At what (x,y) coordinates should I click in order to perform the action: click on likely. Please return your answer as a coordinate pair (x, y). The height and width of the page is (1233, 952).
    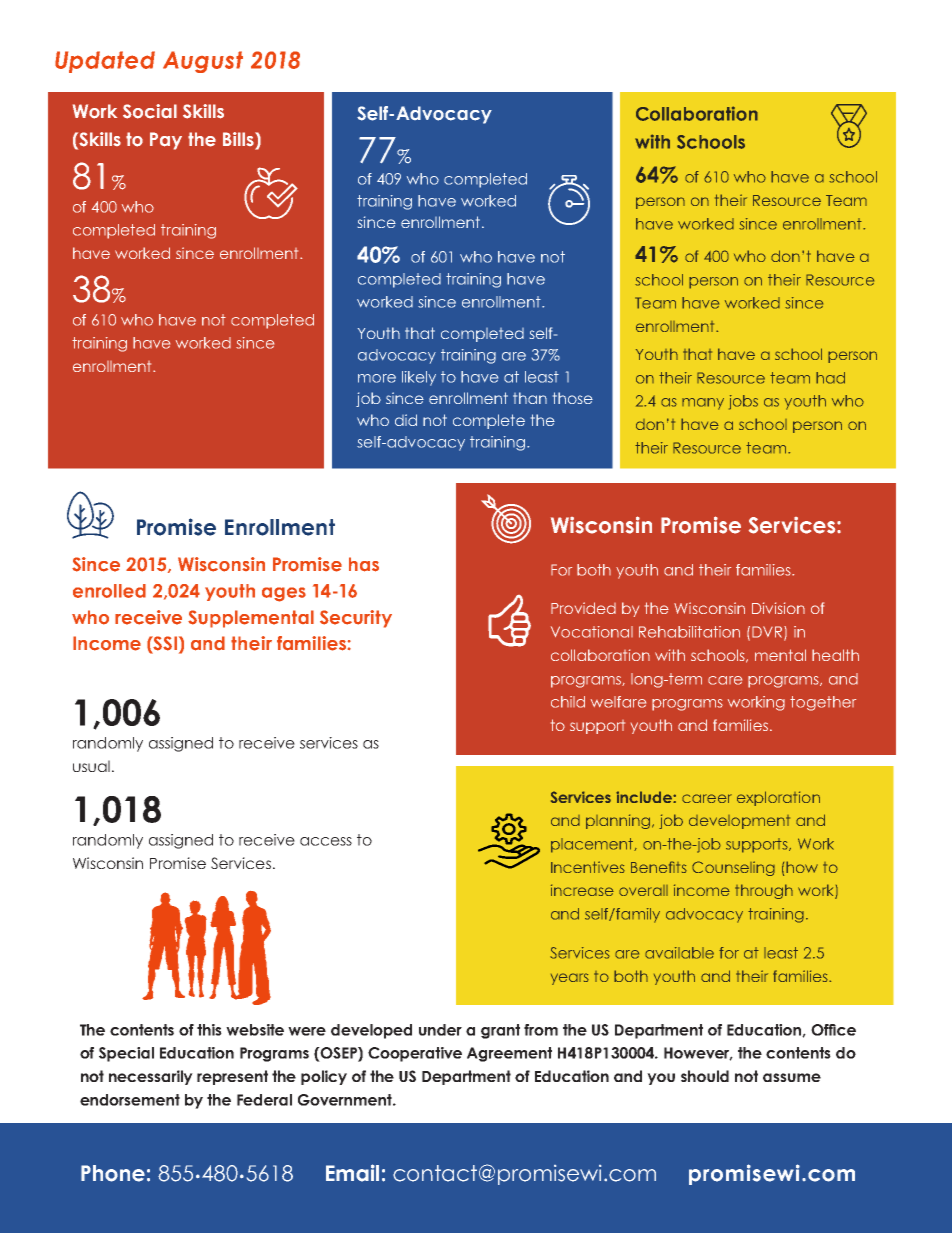
    Looking at the image, I should click on (419, 378).
